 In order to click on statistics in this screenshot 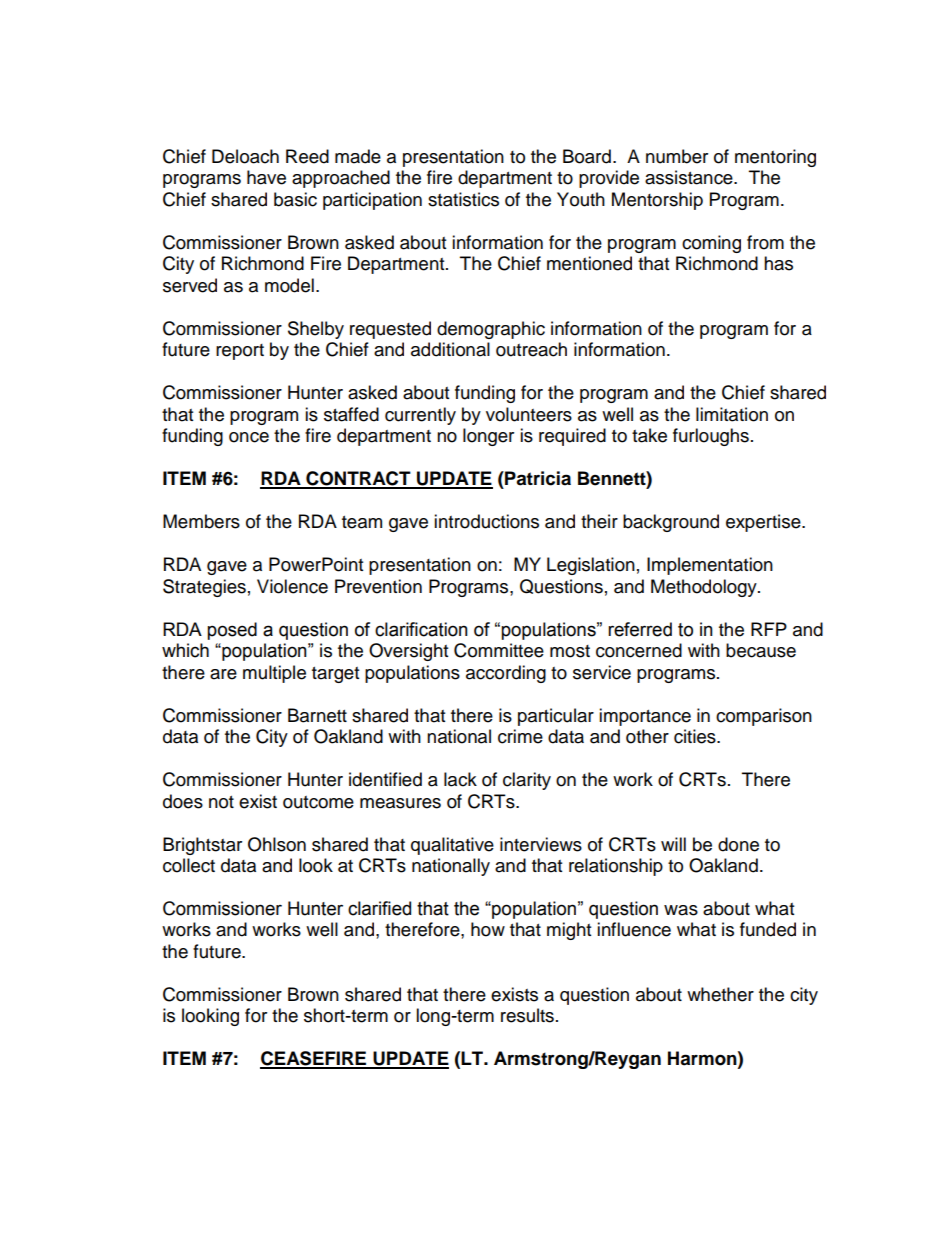, I will do `click(463, 199)`.
